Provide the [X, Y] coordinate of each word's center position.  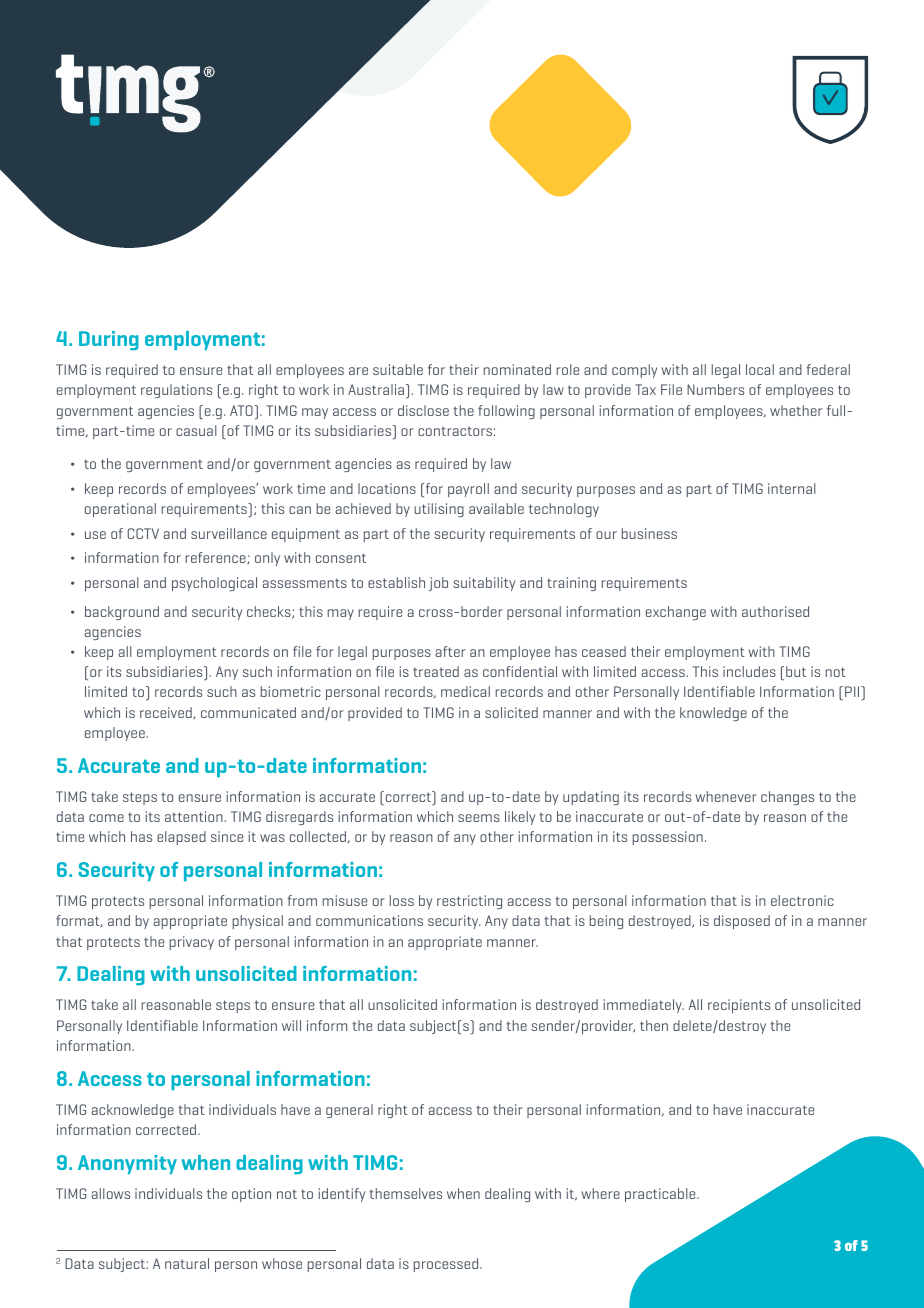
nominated [517, 369]
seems [479, 818]
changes [787, 798]
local [760, 369]
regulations [176, 391]
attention [195, 816]
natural [187, 1263]
